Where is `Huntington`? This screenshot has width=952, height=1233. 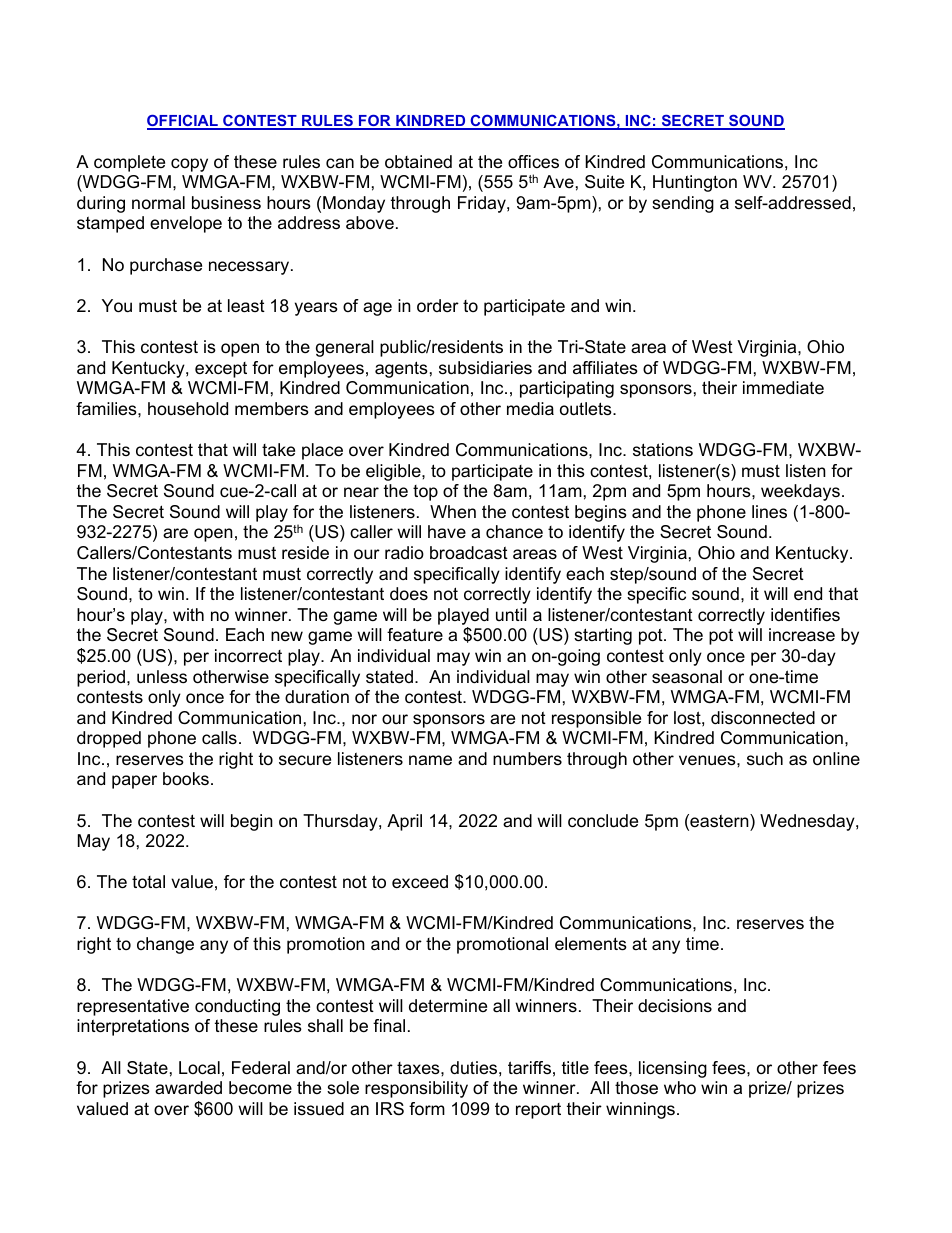
Huntington is located at coordinates (695, 183).
